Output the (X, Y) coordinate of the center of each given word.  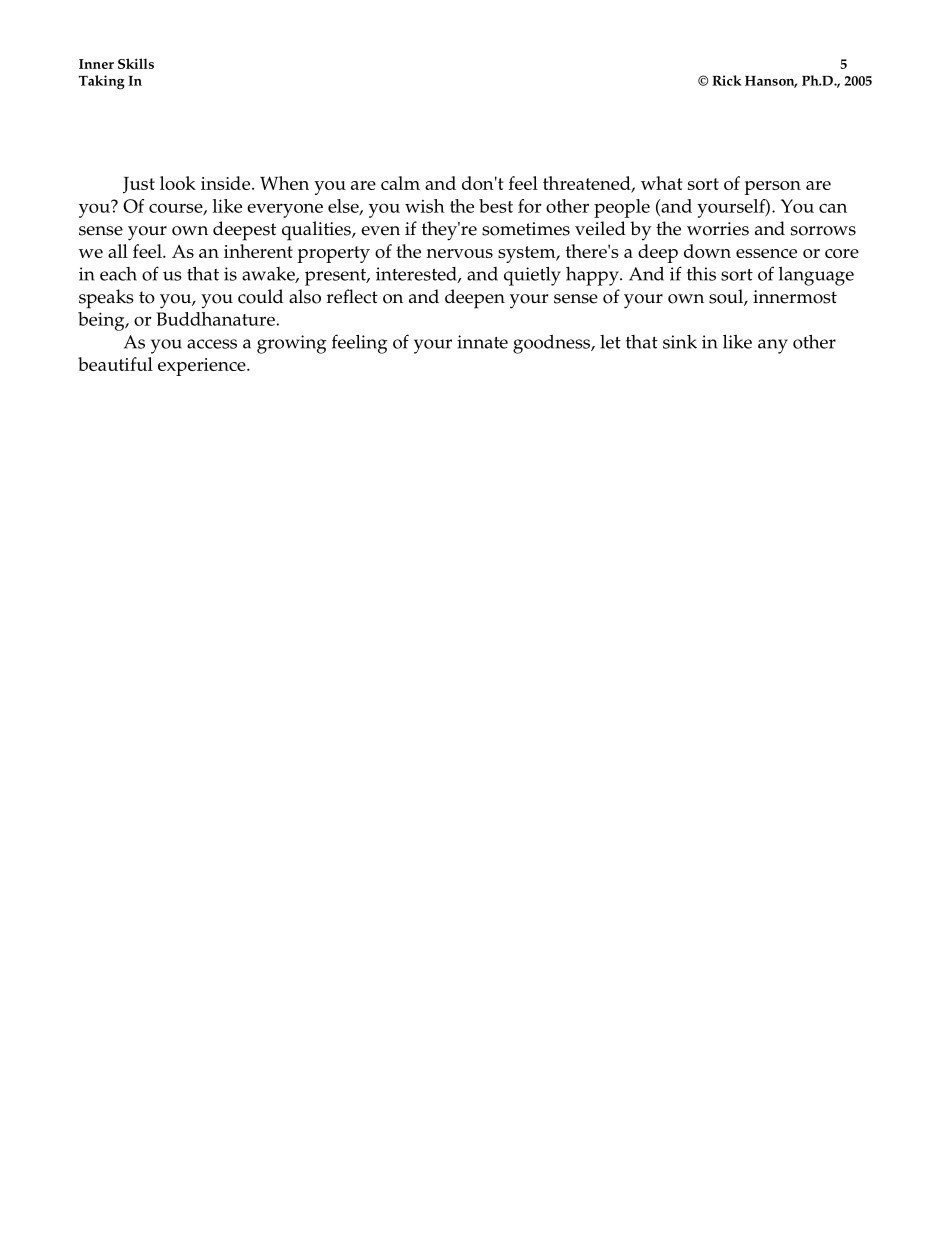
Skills (136, 63)
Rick (727, 80)
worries (718, 229)
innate (482, 342)
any (773, 346)
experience (203, 367)
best (496, 206)
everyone (285, 210)
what (662, 183)
